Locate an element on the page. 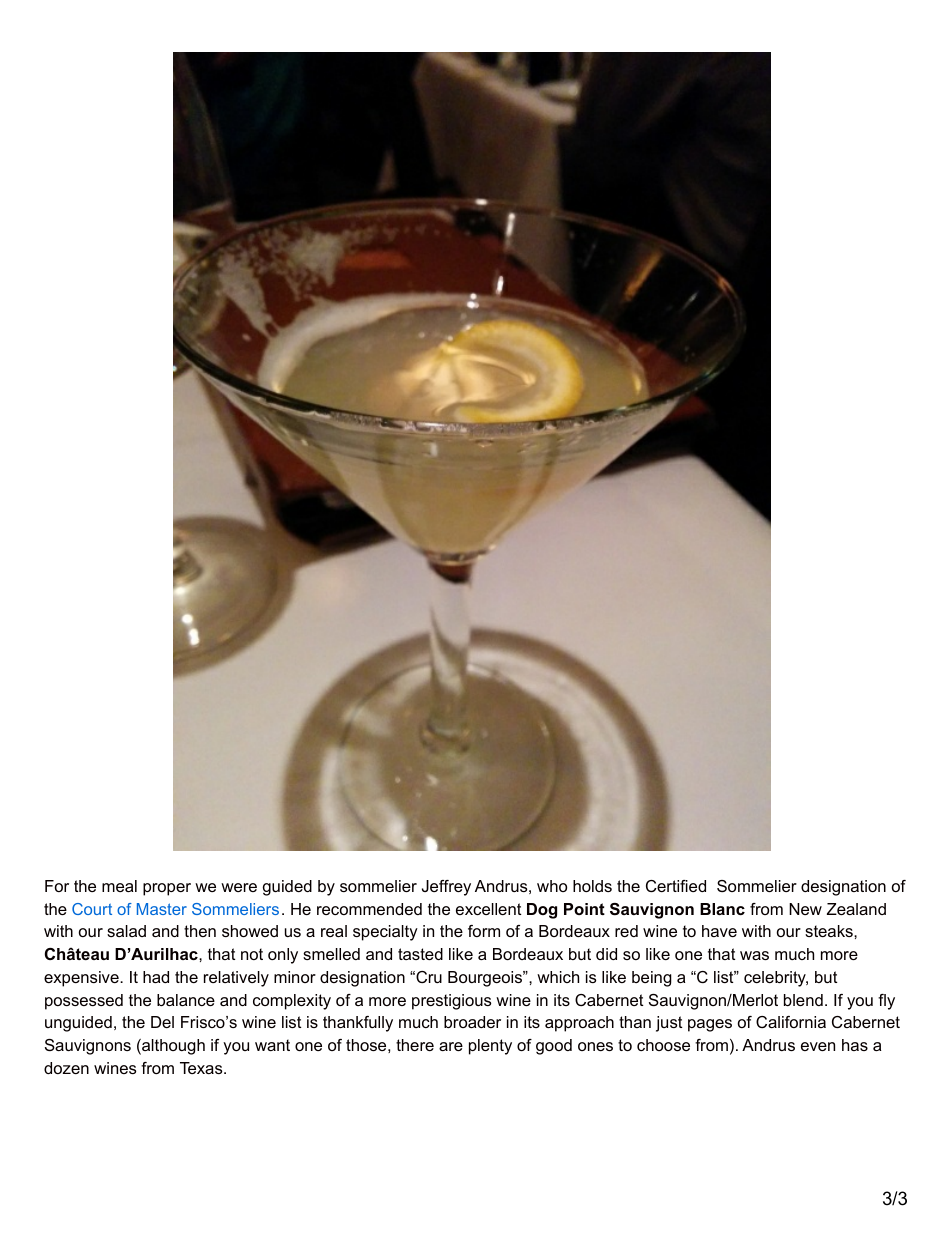 Image resolution: width=952 pixels, height=1233 pixels. Certified is located at coordinates (676, 886).
